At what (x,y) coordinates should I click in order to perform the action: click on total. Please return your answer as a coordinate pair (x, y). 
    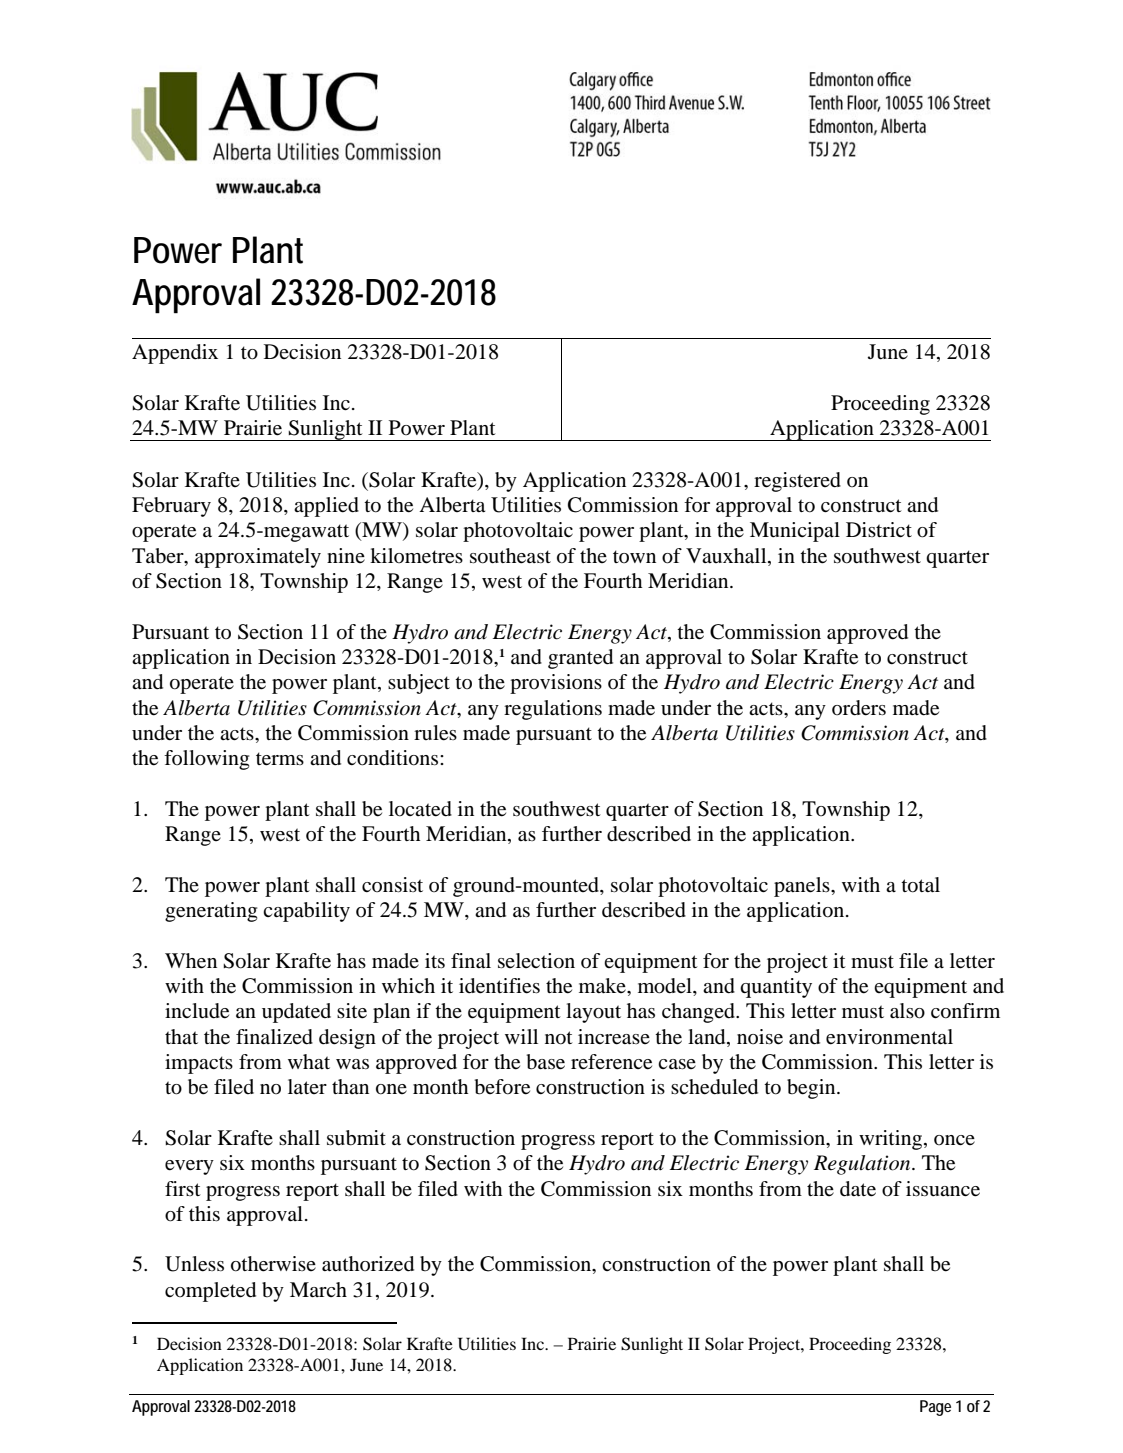
    Looking at the image, I should click on (920, 885).
